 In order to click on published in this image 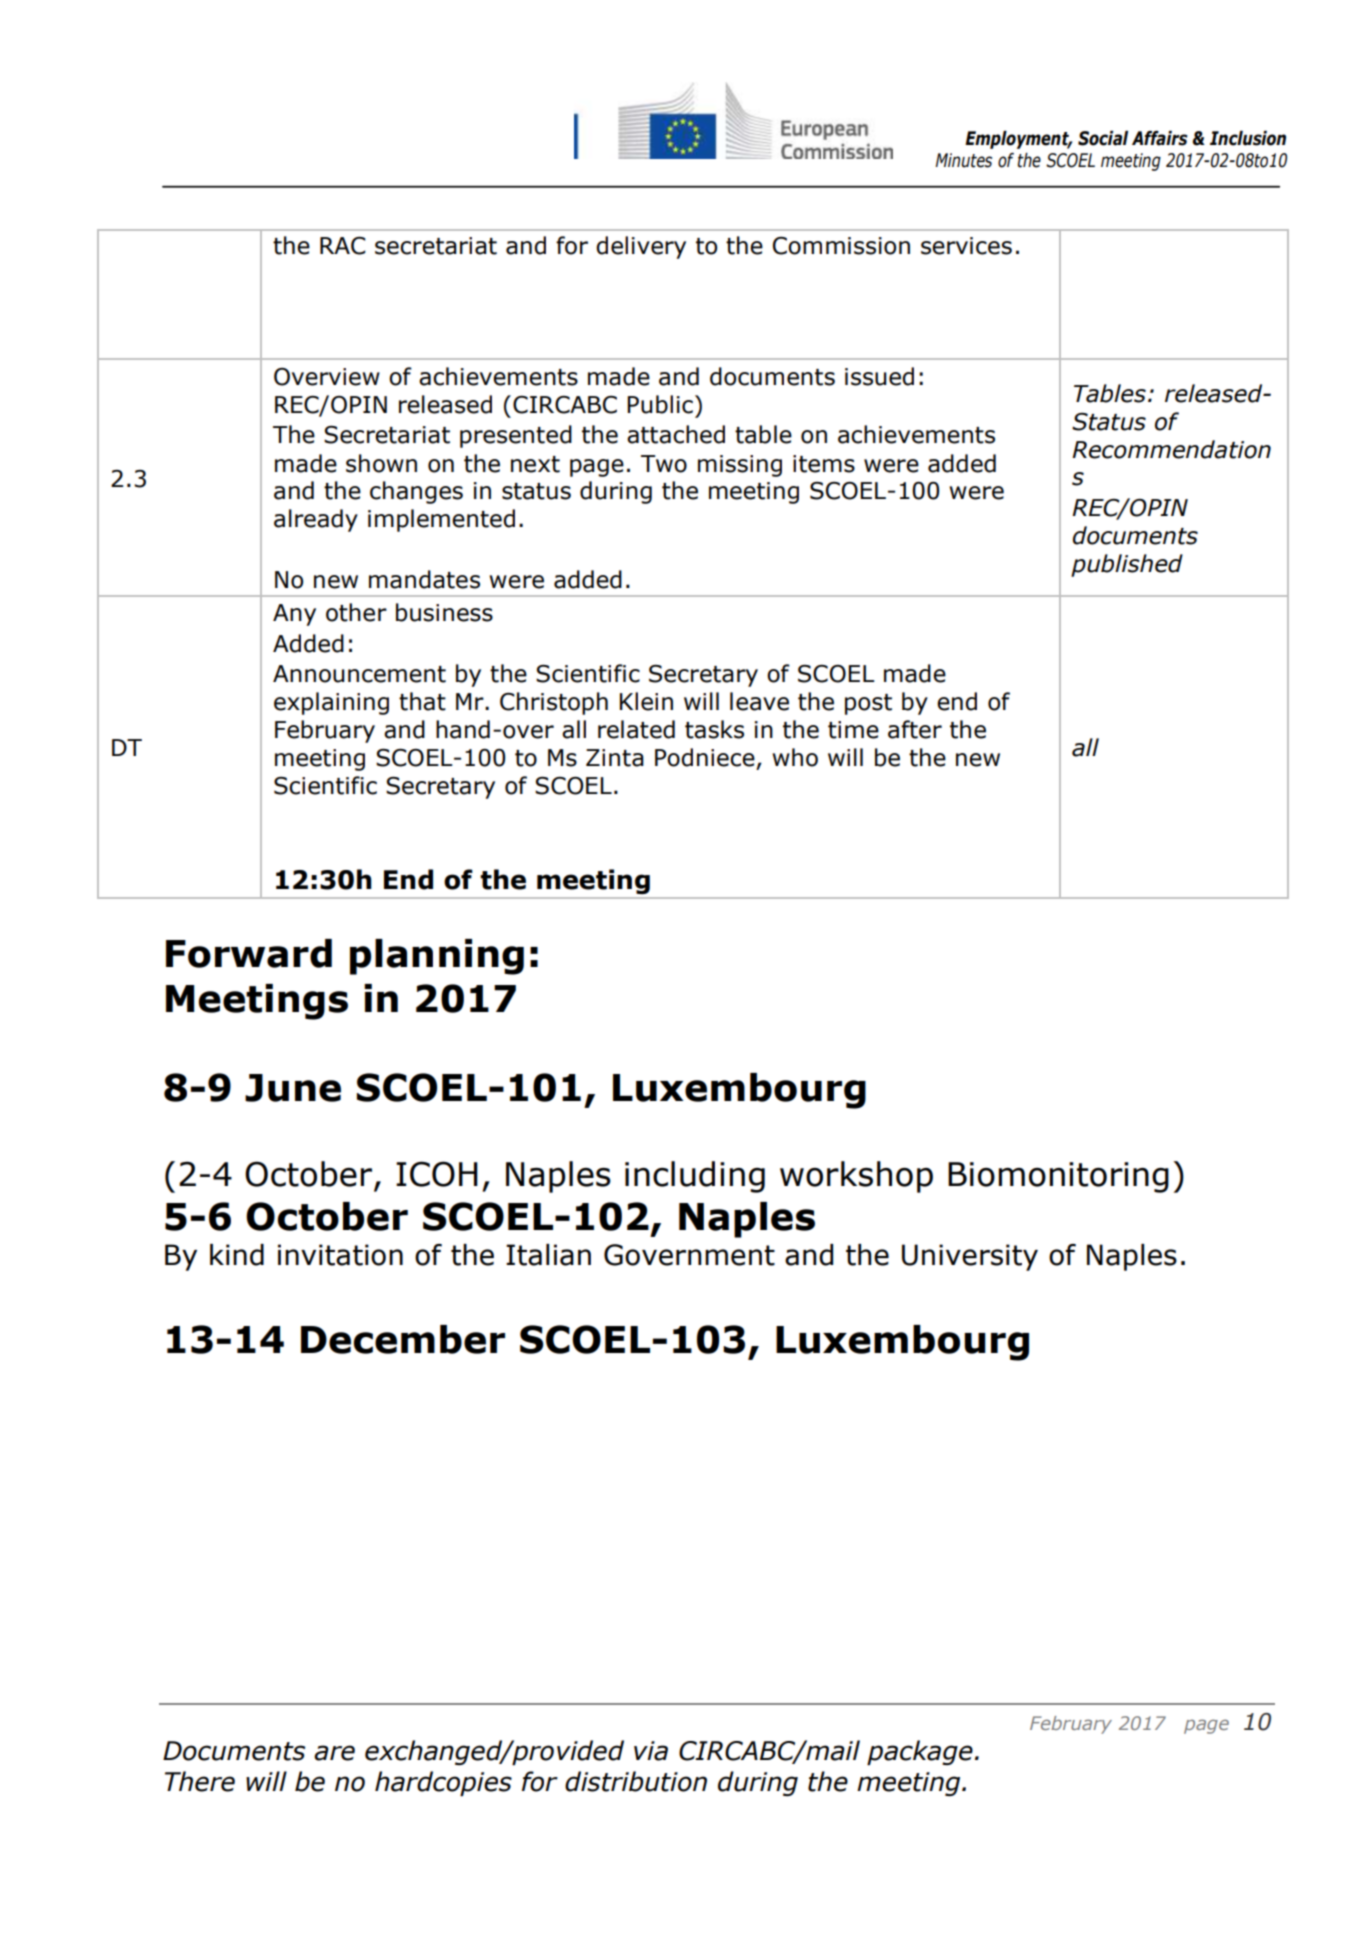, I will do `click(1127, 565)`.
